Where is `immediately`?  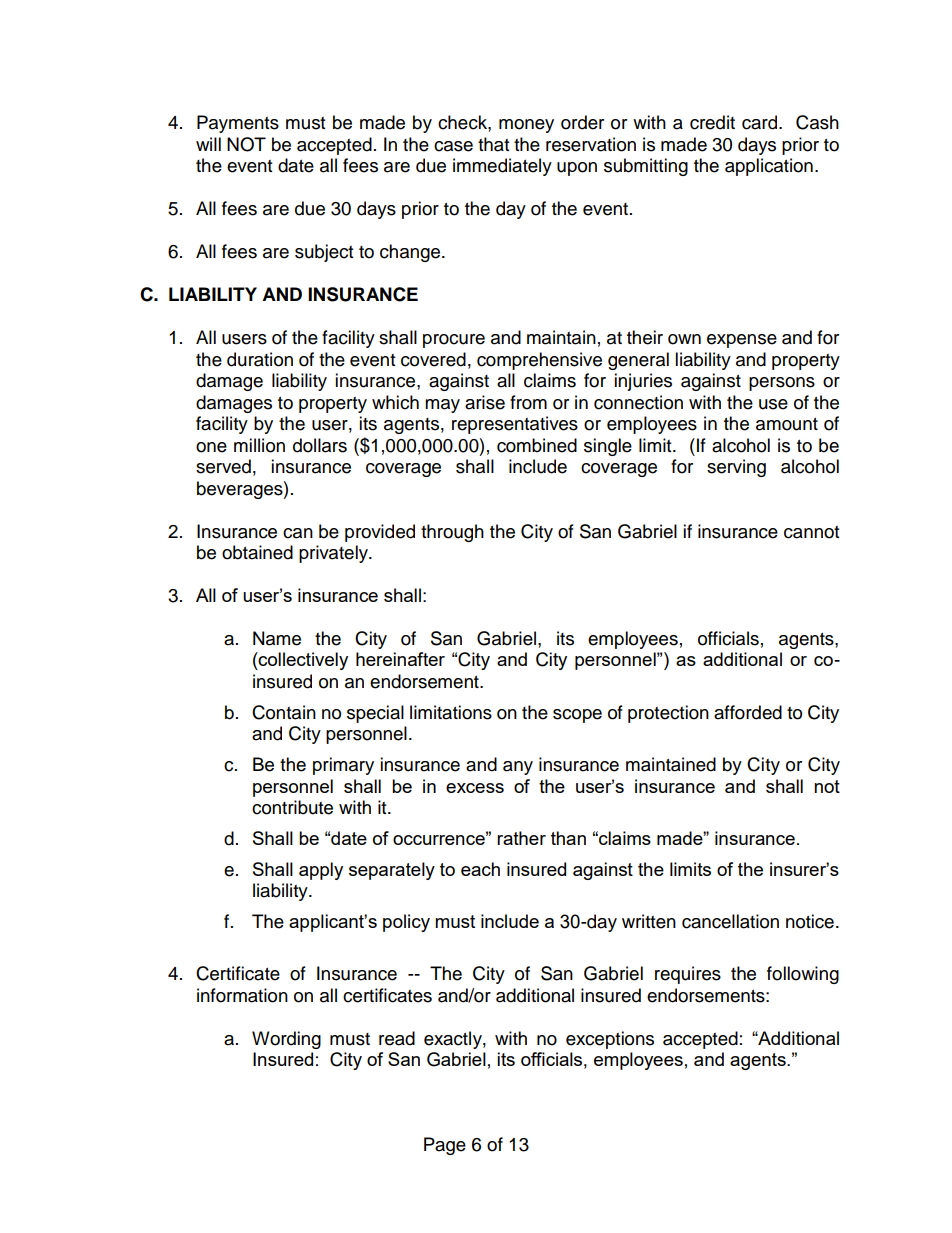 immediately is located at coordinates (502, 167).
